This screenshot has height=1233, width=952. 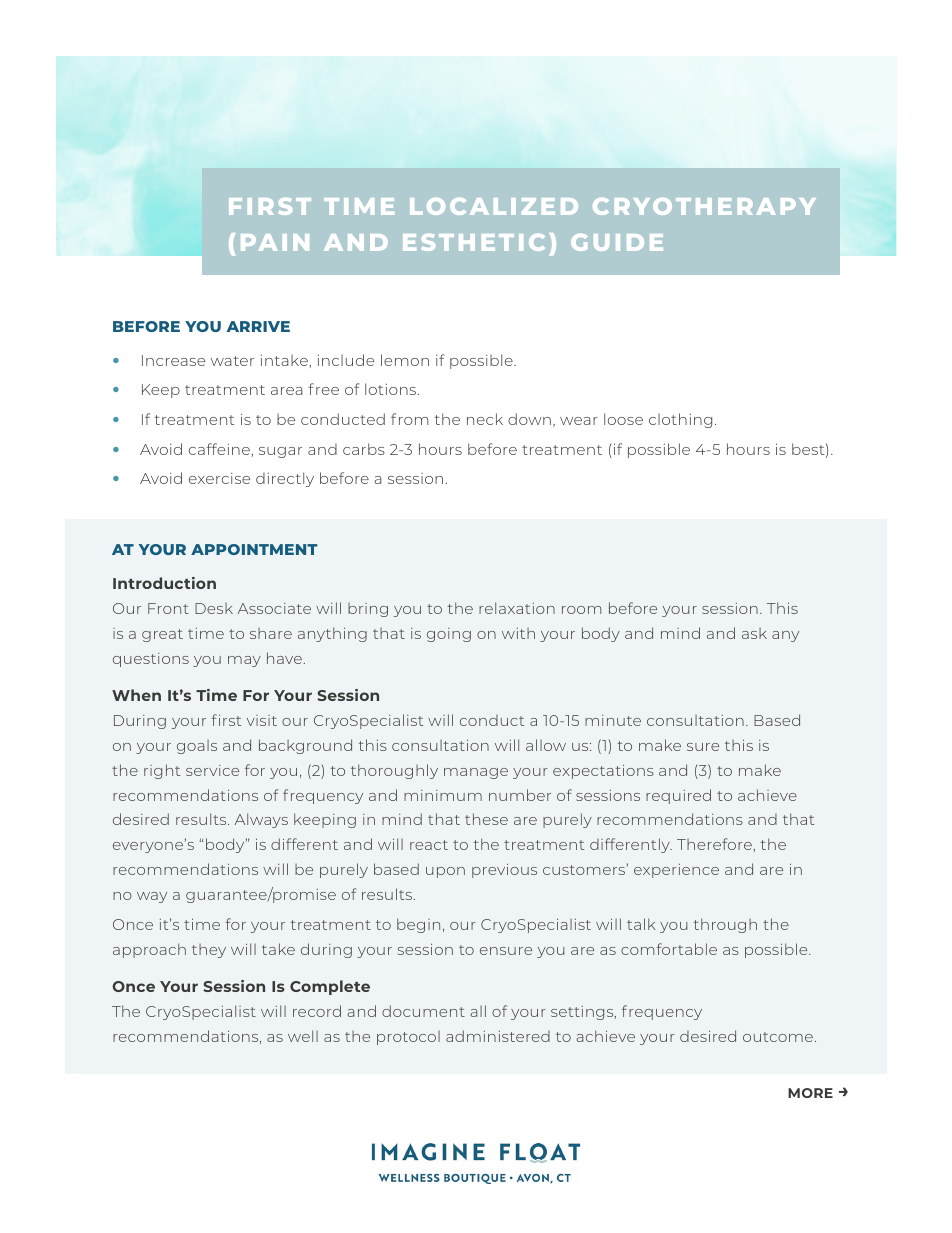 What do you see at coordinates (623, 419) in the screenshot?
I see `loose` at bounding box center [623, 419].
